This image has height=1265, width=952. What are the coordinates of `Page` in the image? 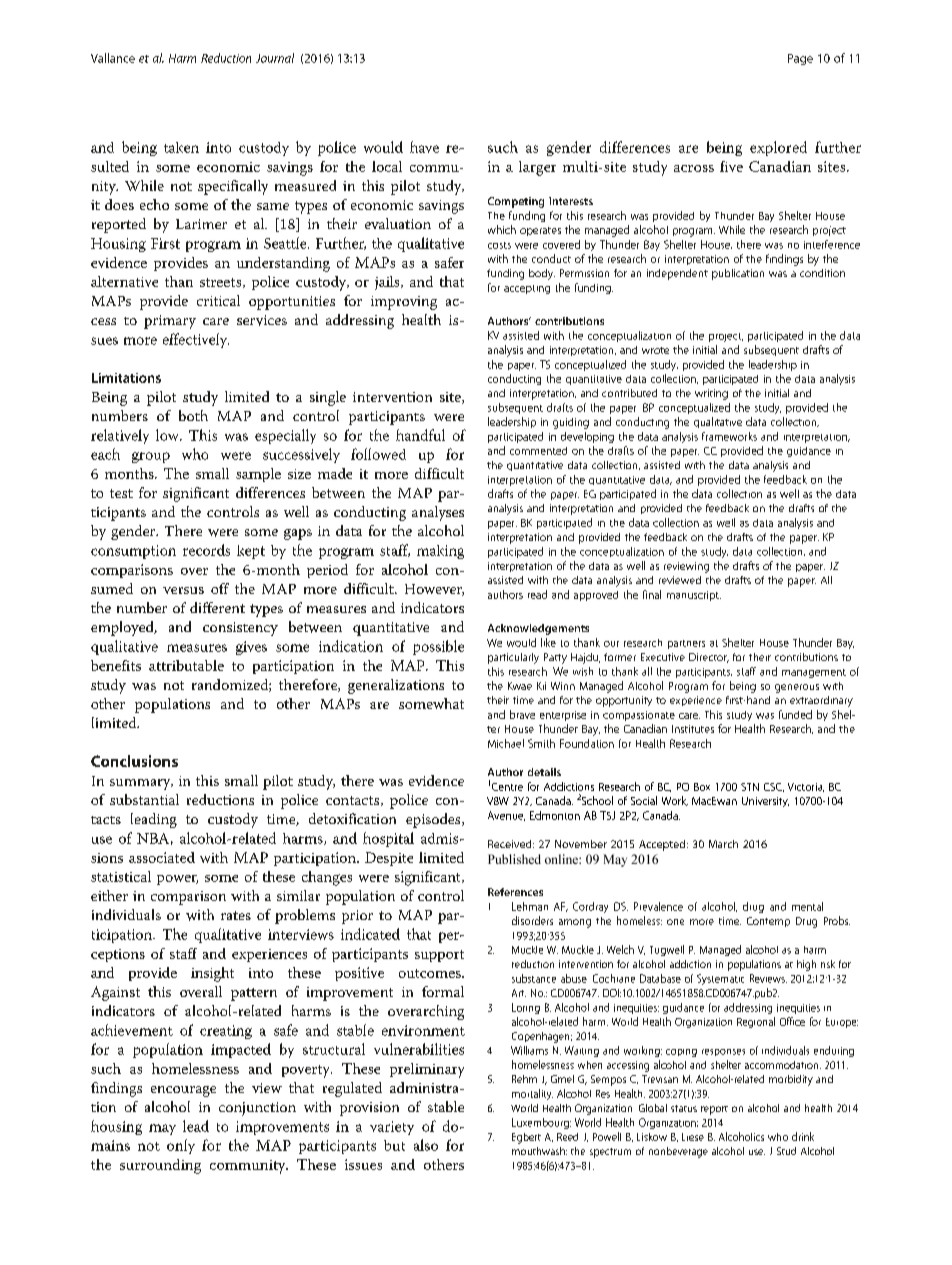 It's located at (800, 59).
